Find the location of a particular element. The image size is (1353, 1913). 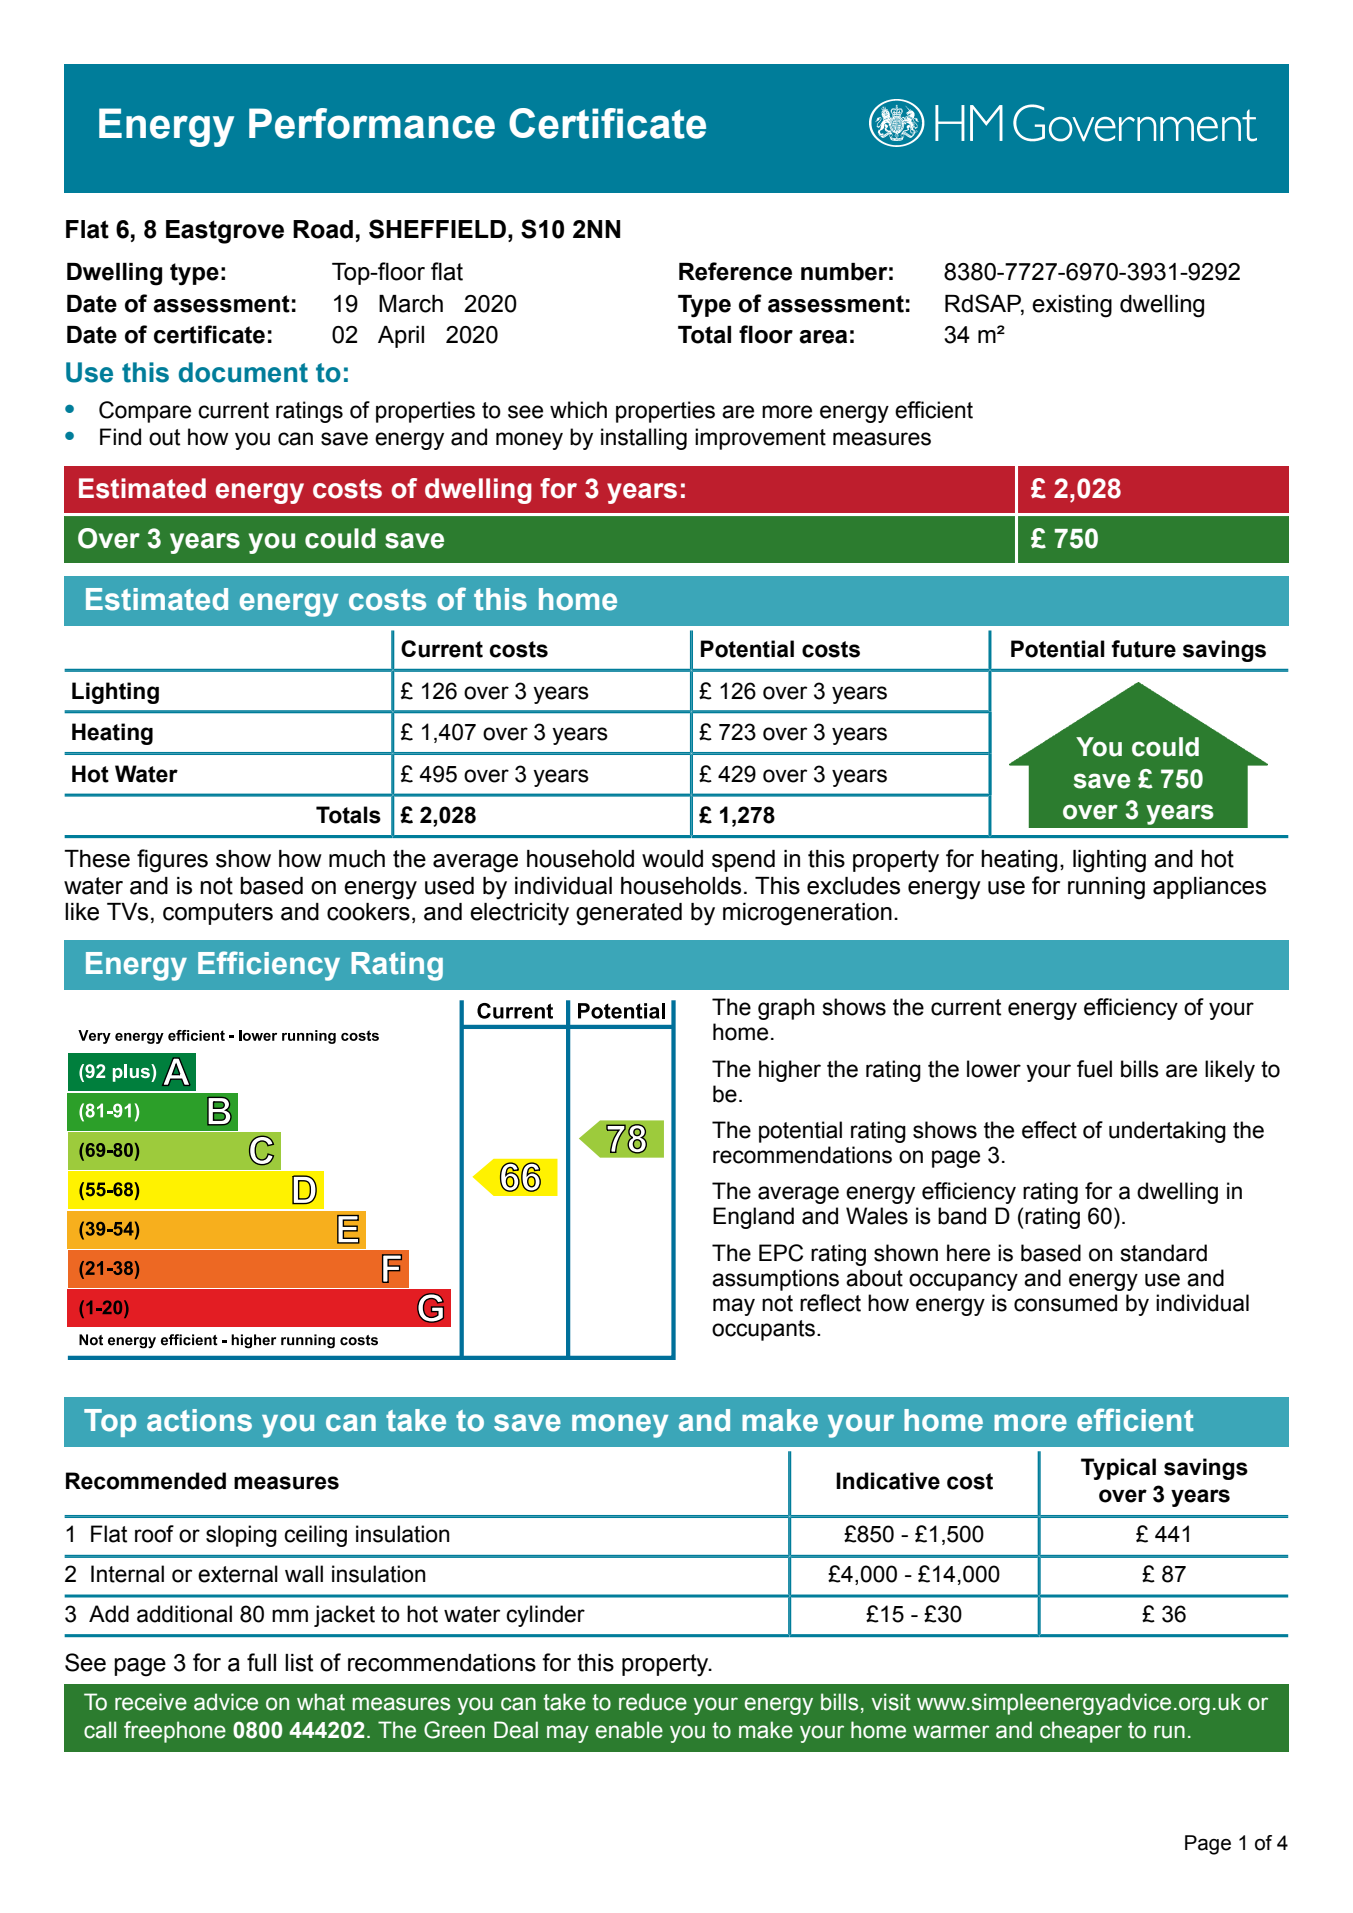

running is located at coordinates (1106, 888).
